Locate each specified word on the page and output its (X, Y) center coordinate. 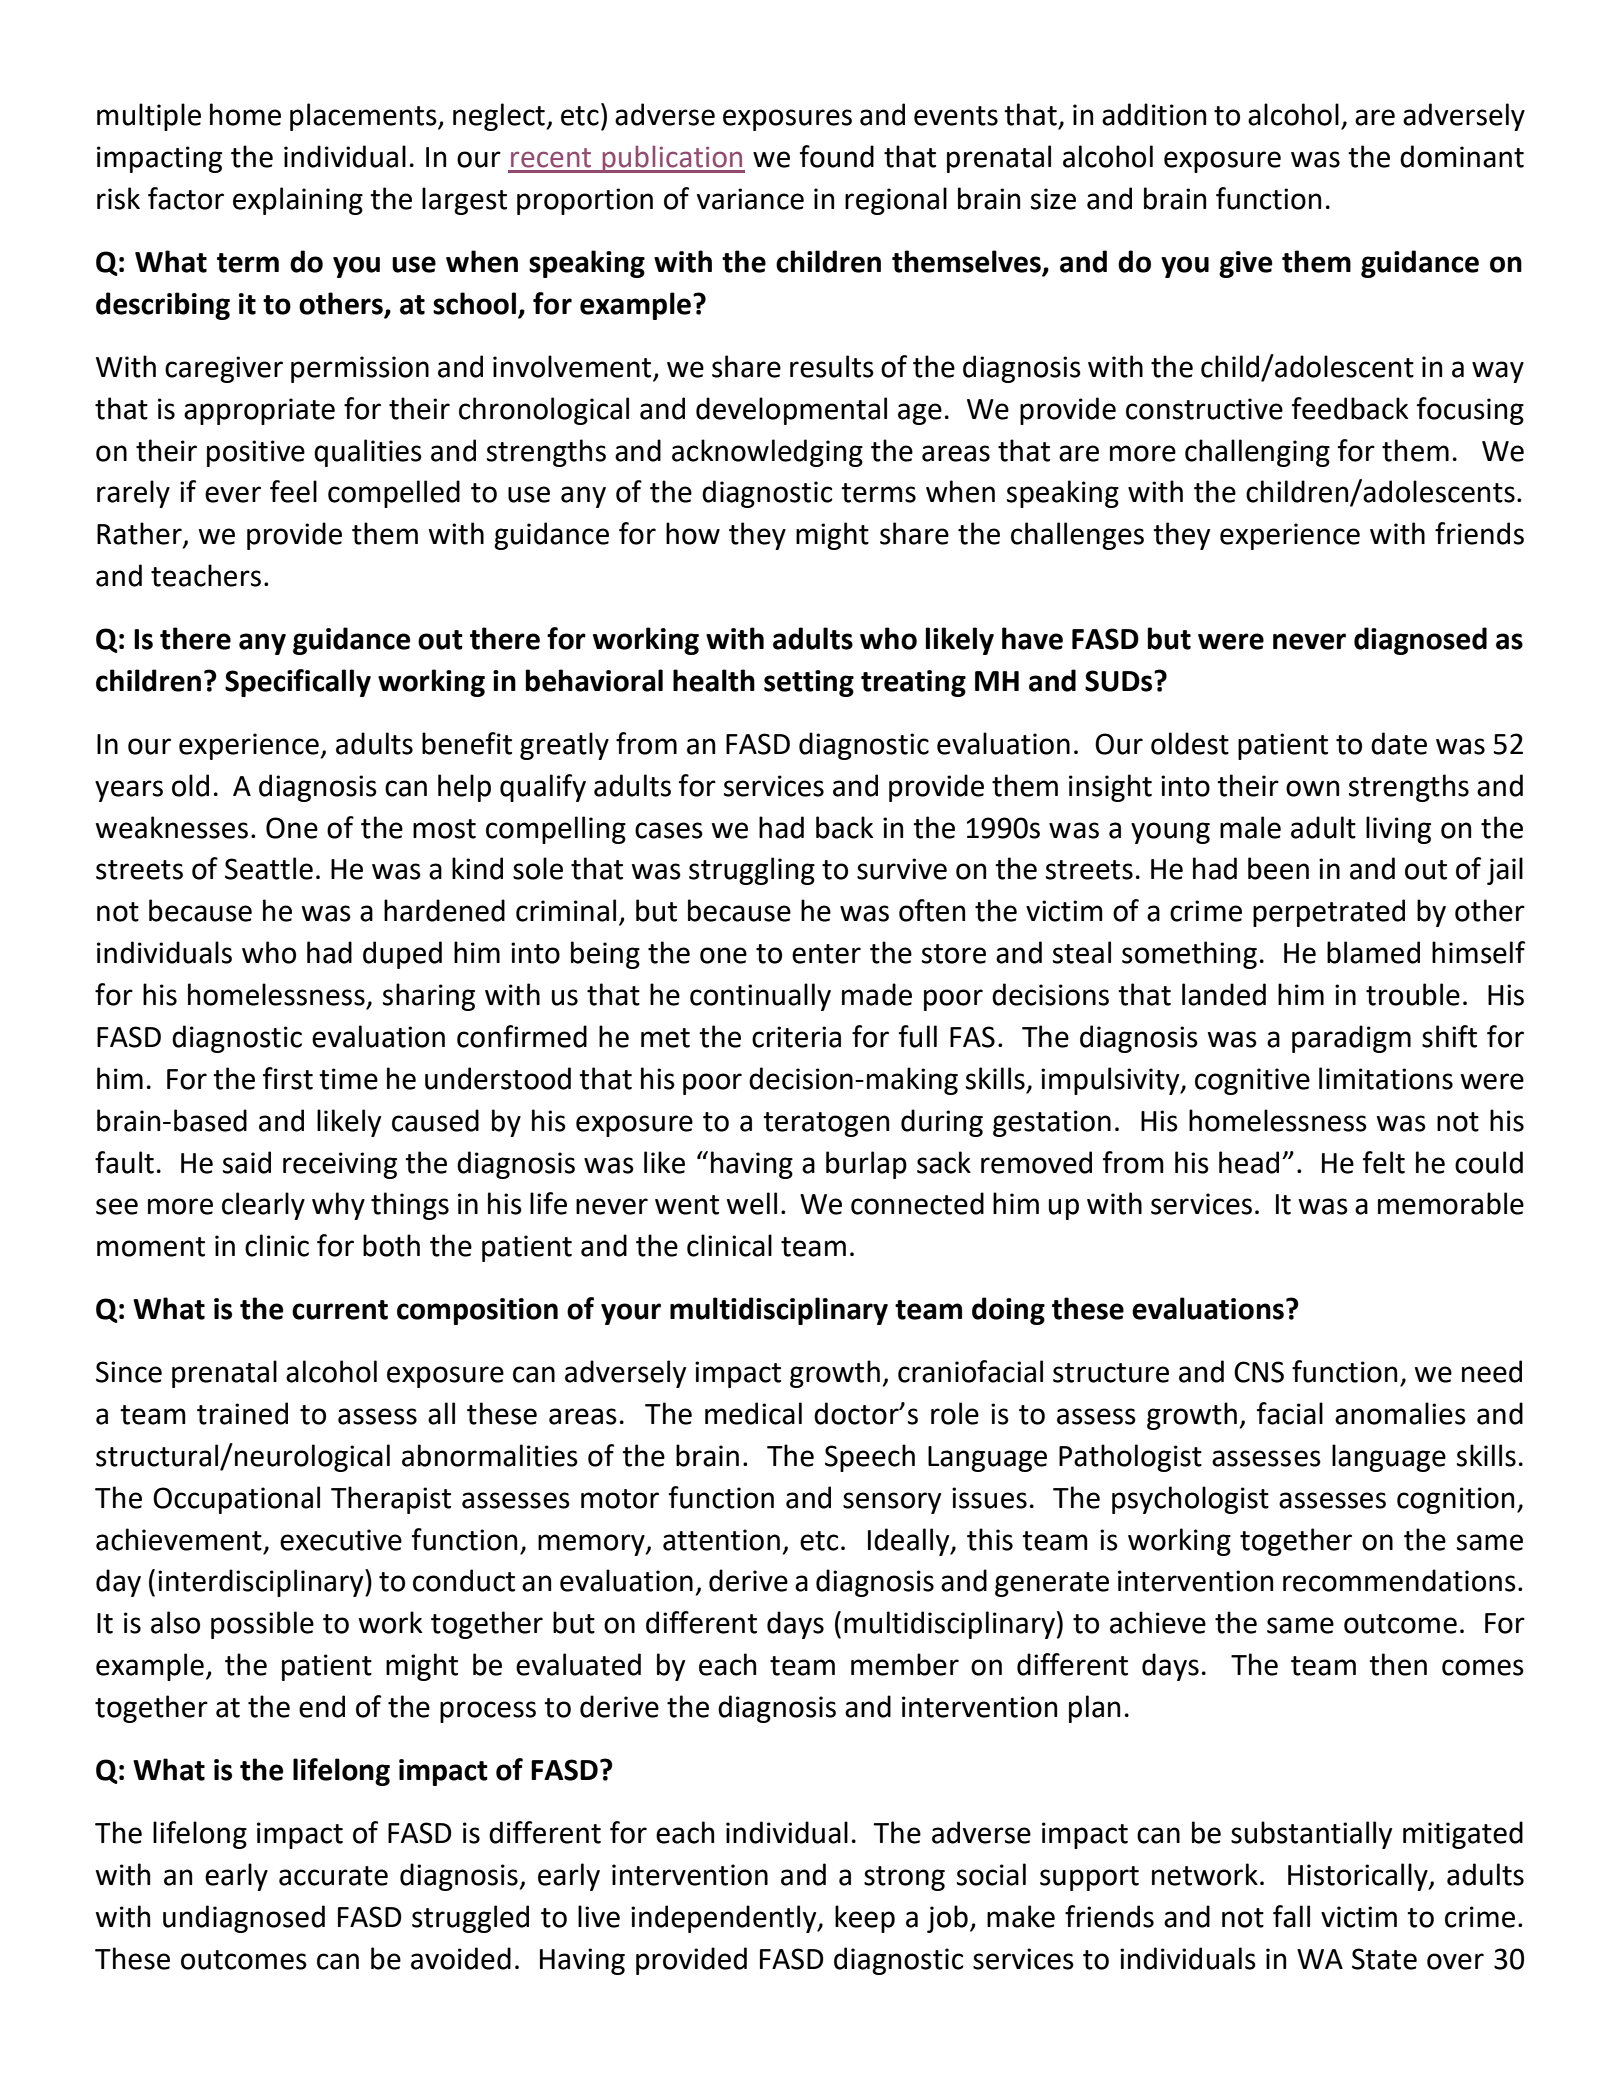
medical (753, 1413)
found (837, 156)
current (340, 1310)
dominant (1462, 156)
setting (809, 683)
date (1399, 743)
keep (865, 1919)
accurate (333, 1876)
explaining (298, 201)
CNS (1259, 1372)
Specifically (298, 683)
